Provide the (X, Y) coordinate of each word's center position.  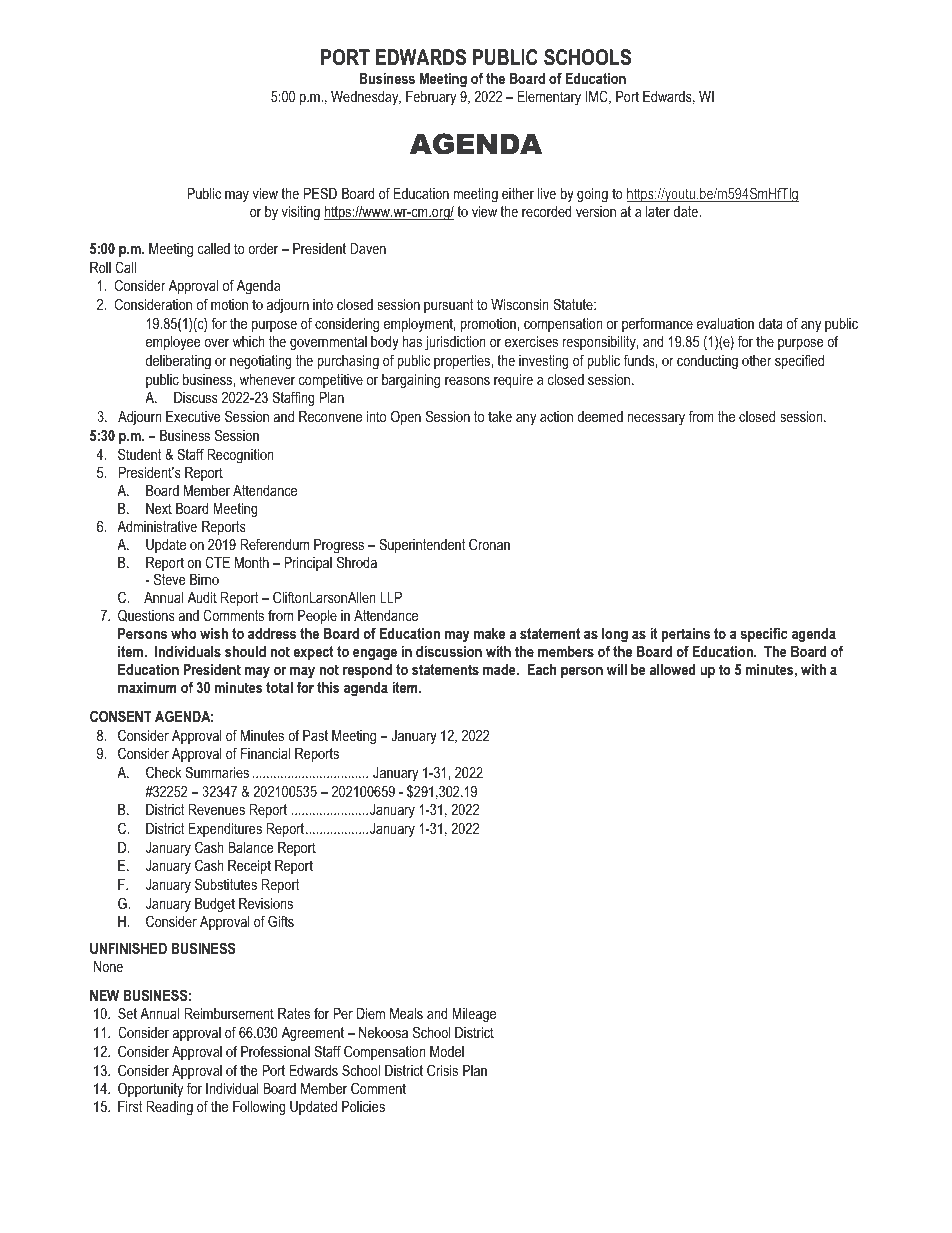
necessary (656, 419)
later (658, 211)
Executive (193, 416)
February (431, 98)
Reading (169, 1108)
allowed (672, 669)
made (500, 669)
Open (406, 417)
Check (164, 772)
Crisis (442, 1070)
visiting (301, 213)
